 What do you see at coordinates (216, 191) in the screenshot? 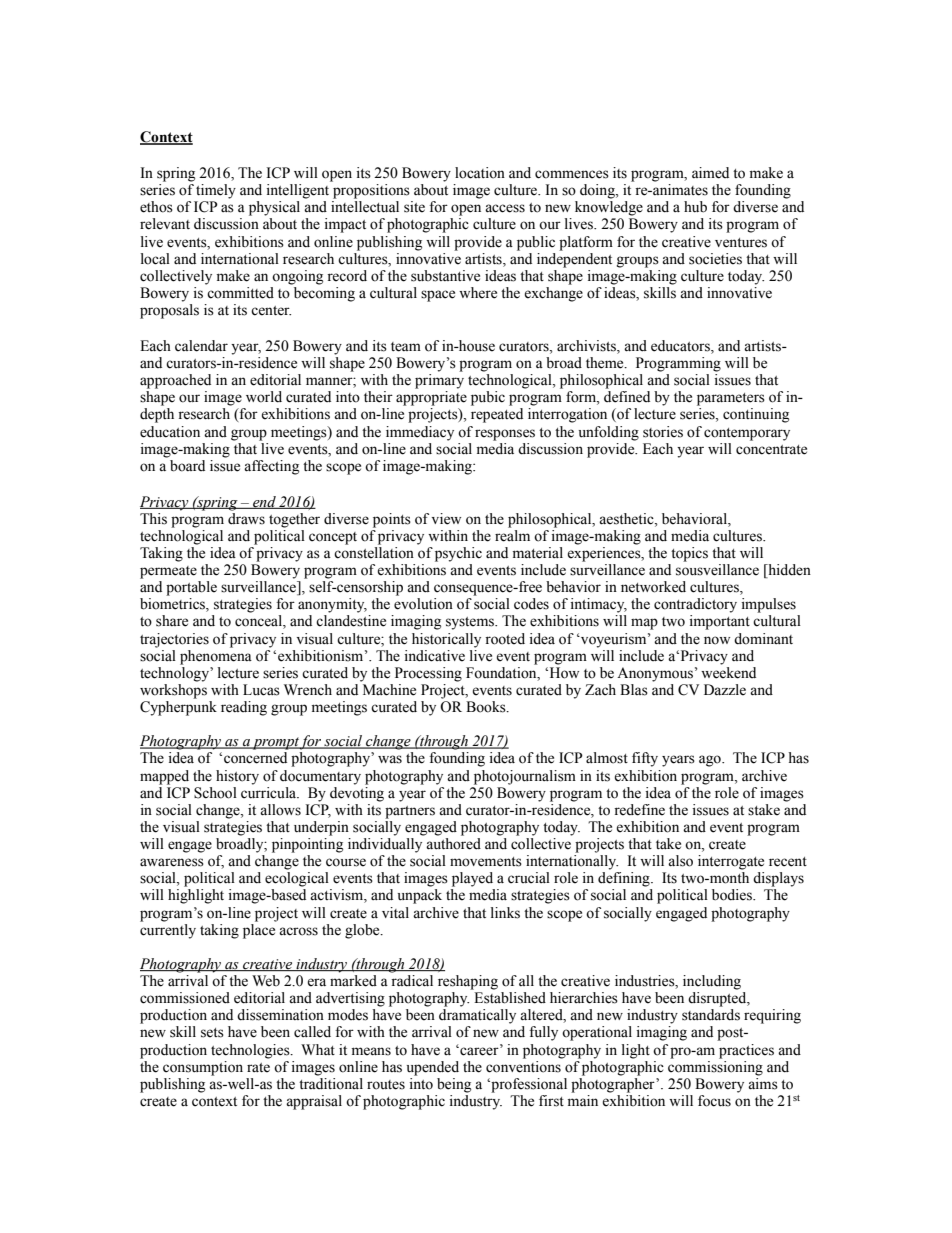
I see `timely` at bounding box center [216, 191].
